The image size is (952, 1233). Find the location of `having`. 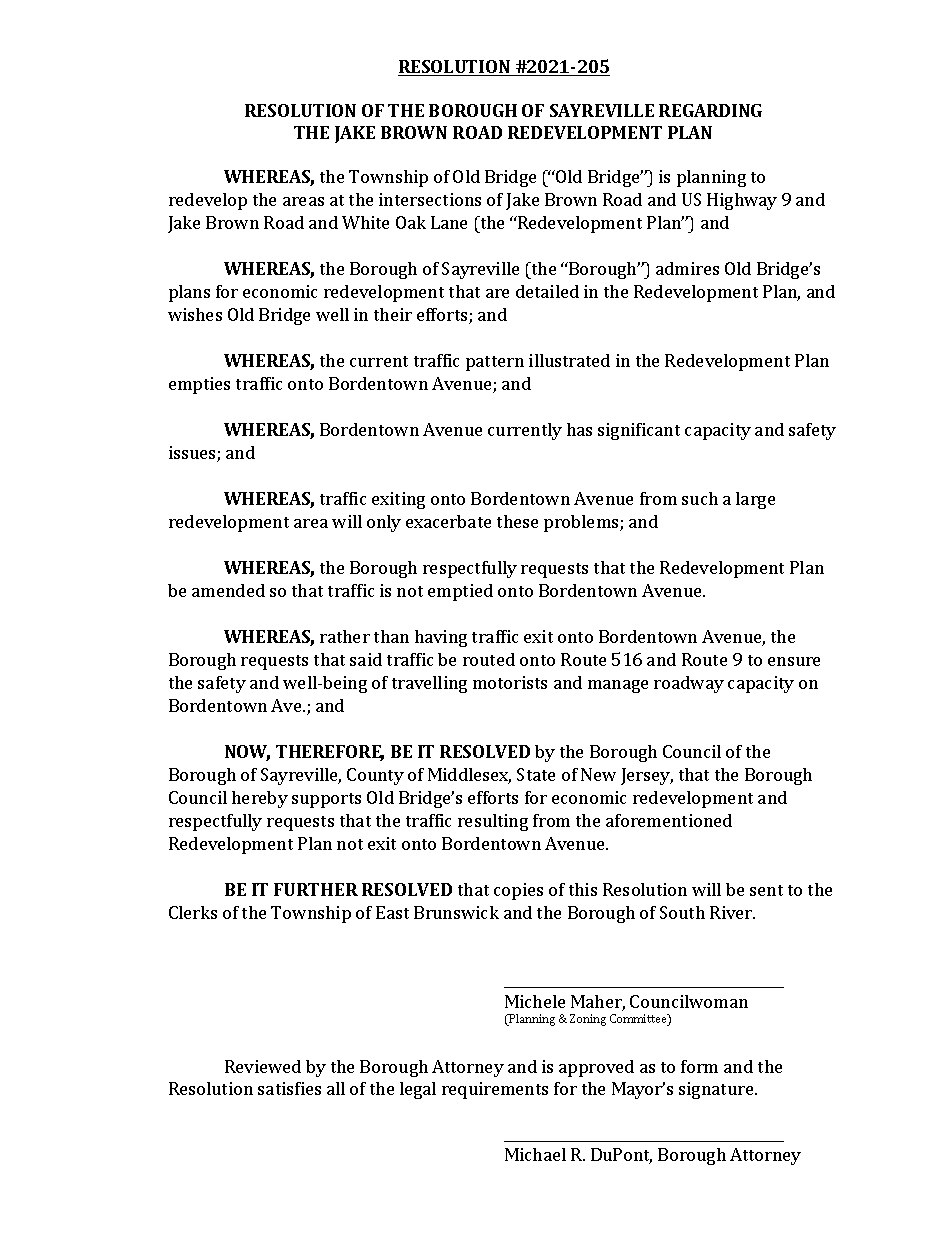

having is located at coordinates (441, 638).
